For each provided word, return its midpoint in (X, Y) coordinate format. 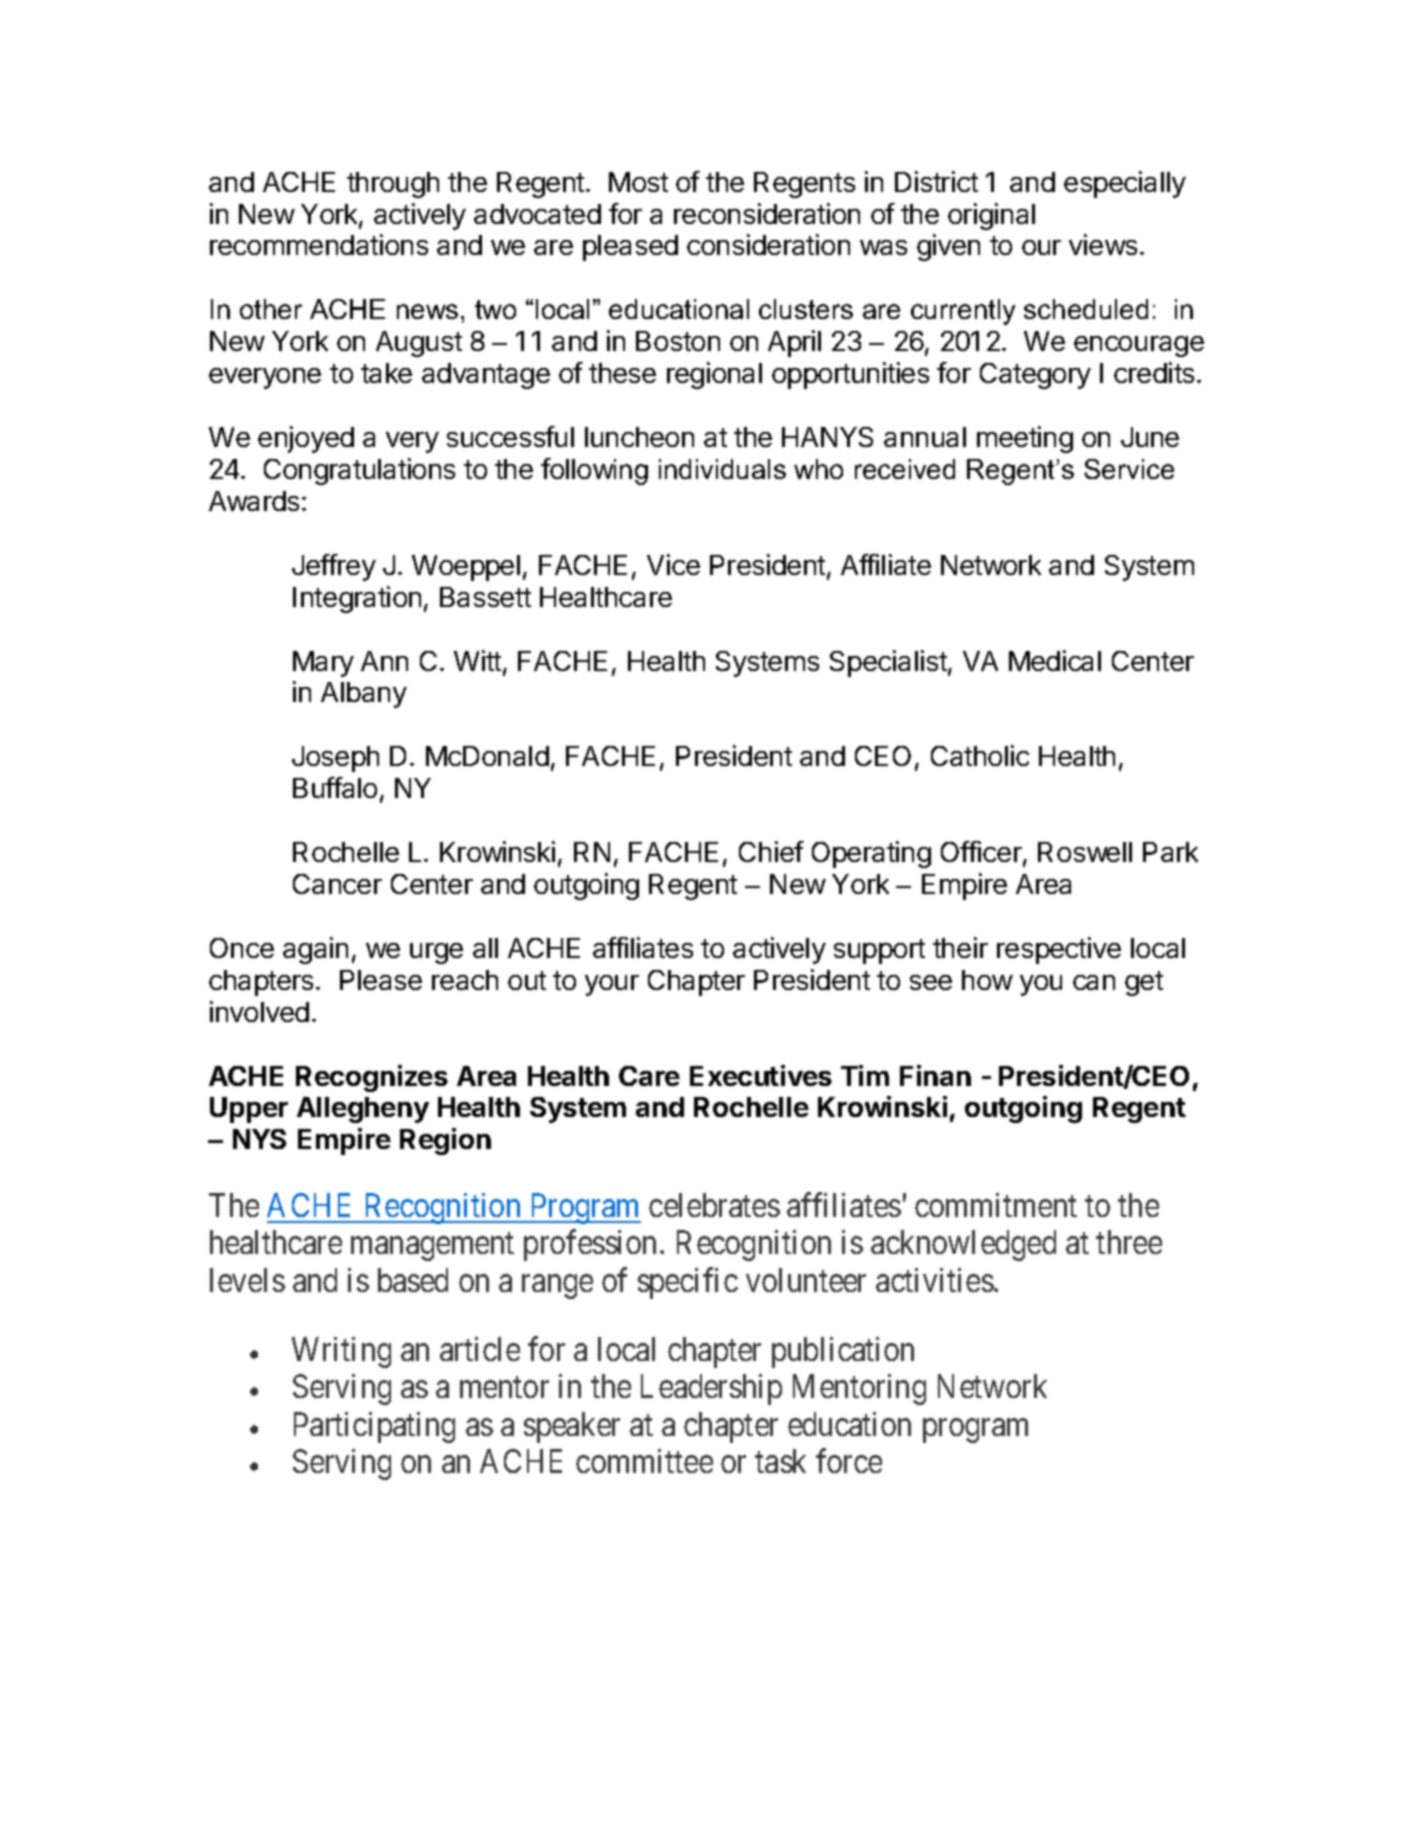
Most (638, 182)
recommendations (319, 244)
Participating (374, 1427)
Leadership (711, 1389)
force (849, 1460)
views (1103, 244)
